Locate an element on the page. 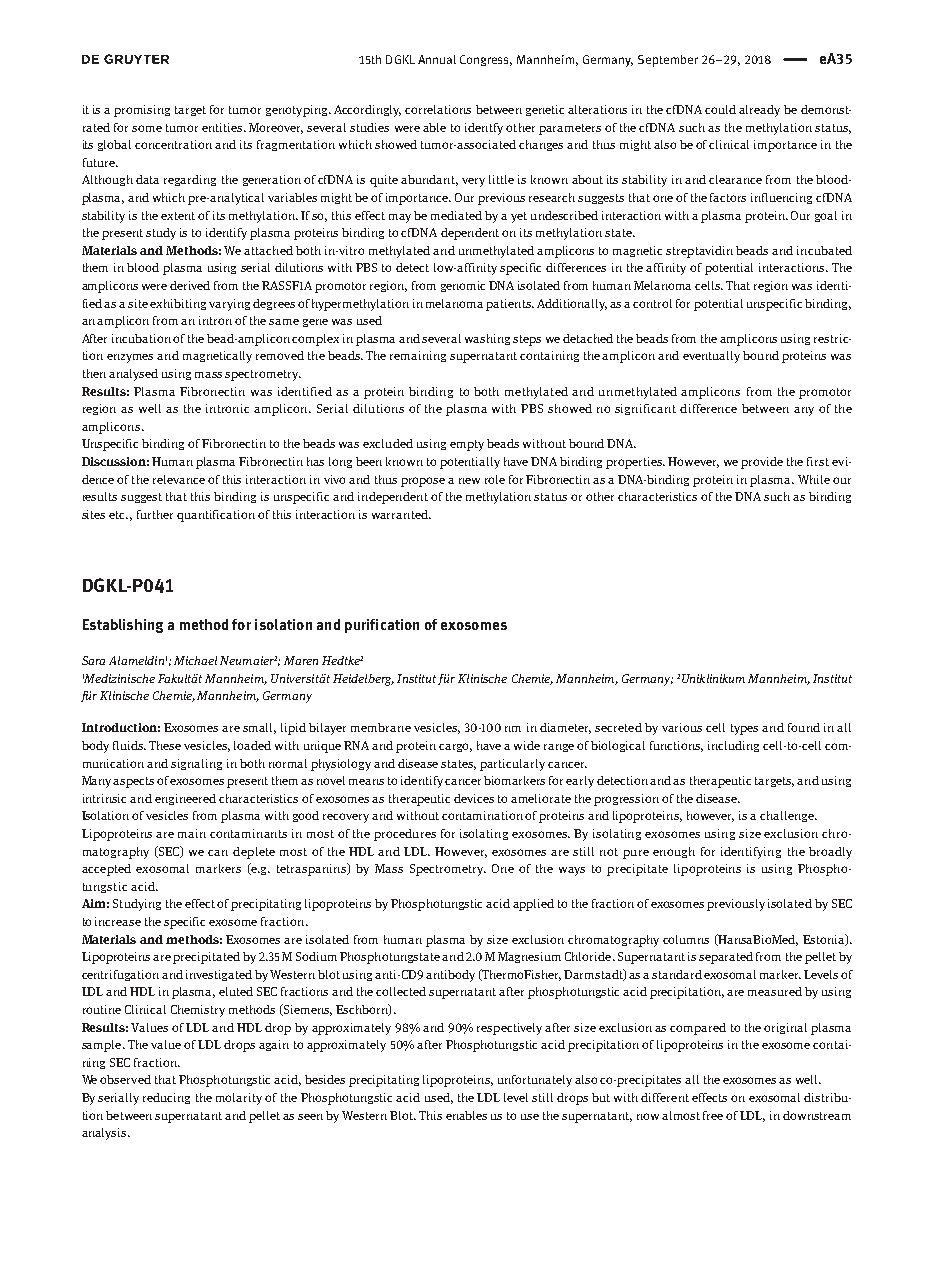 The image size is (952, 1270). including is located at coordinates (733, 746).
